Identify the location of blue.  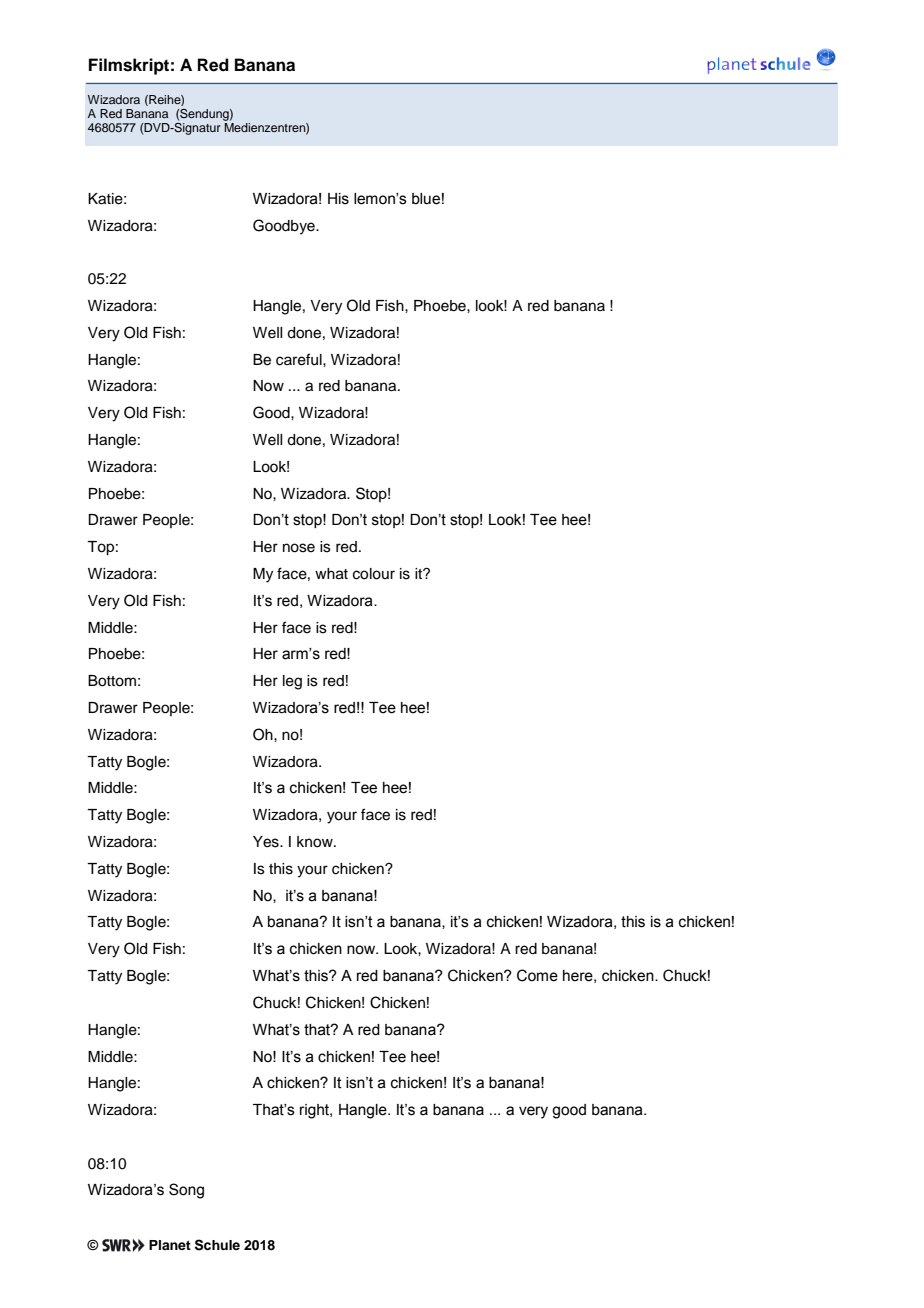
(426, 199).
